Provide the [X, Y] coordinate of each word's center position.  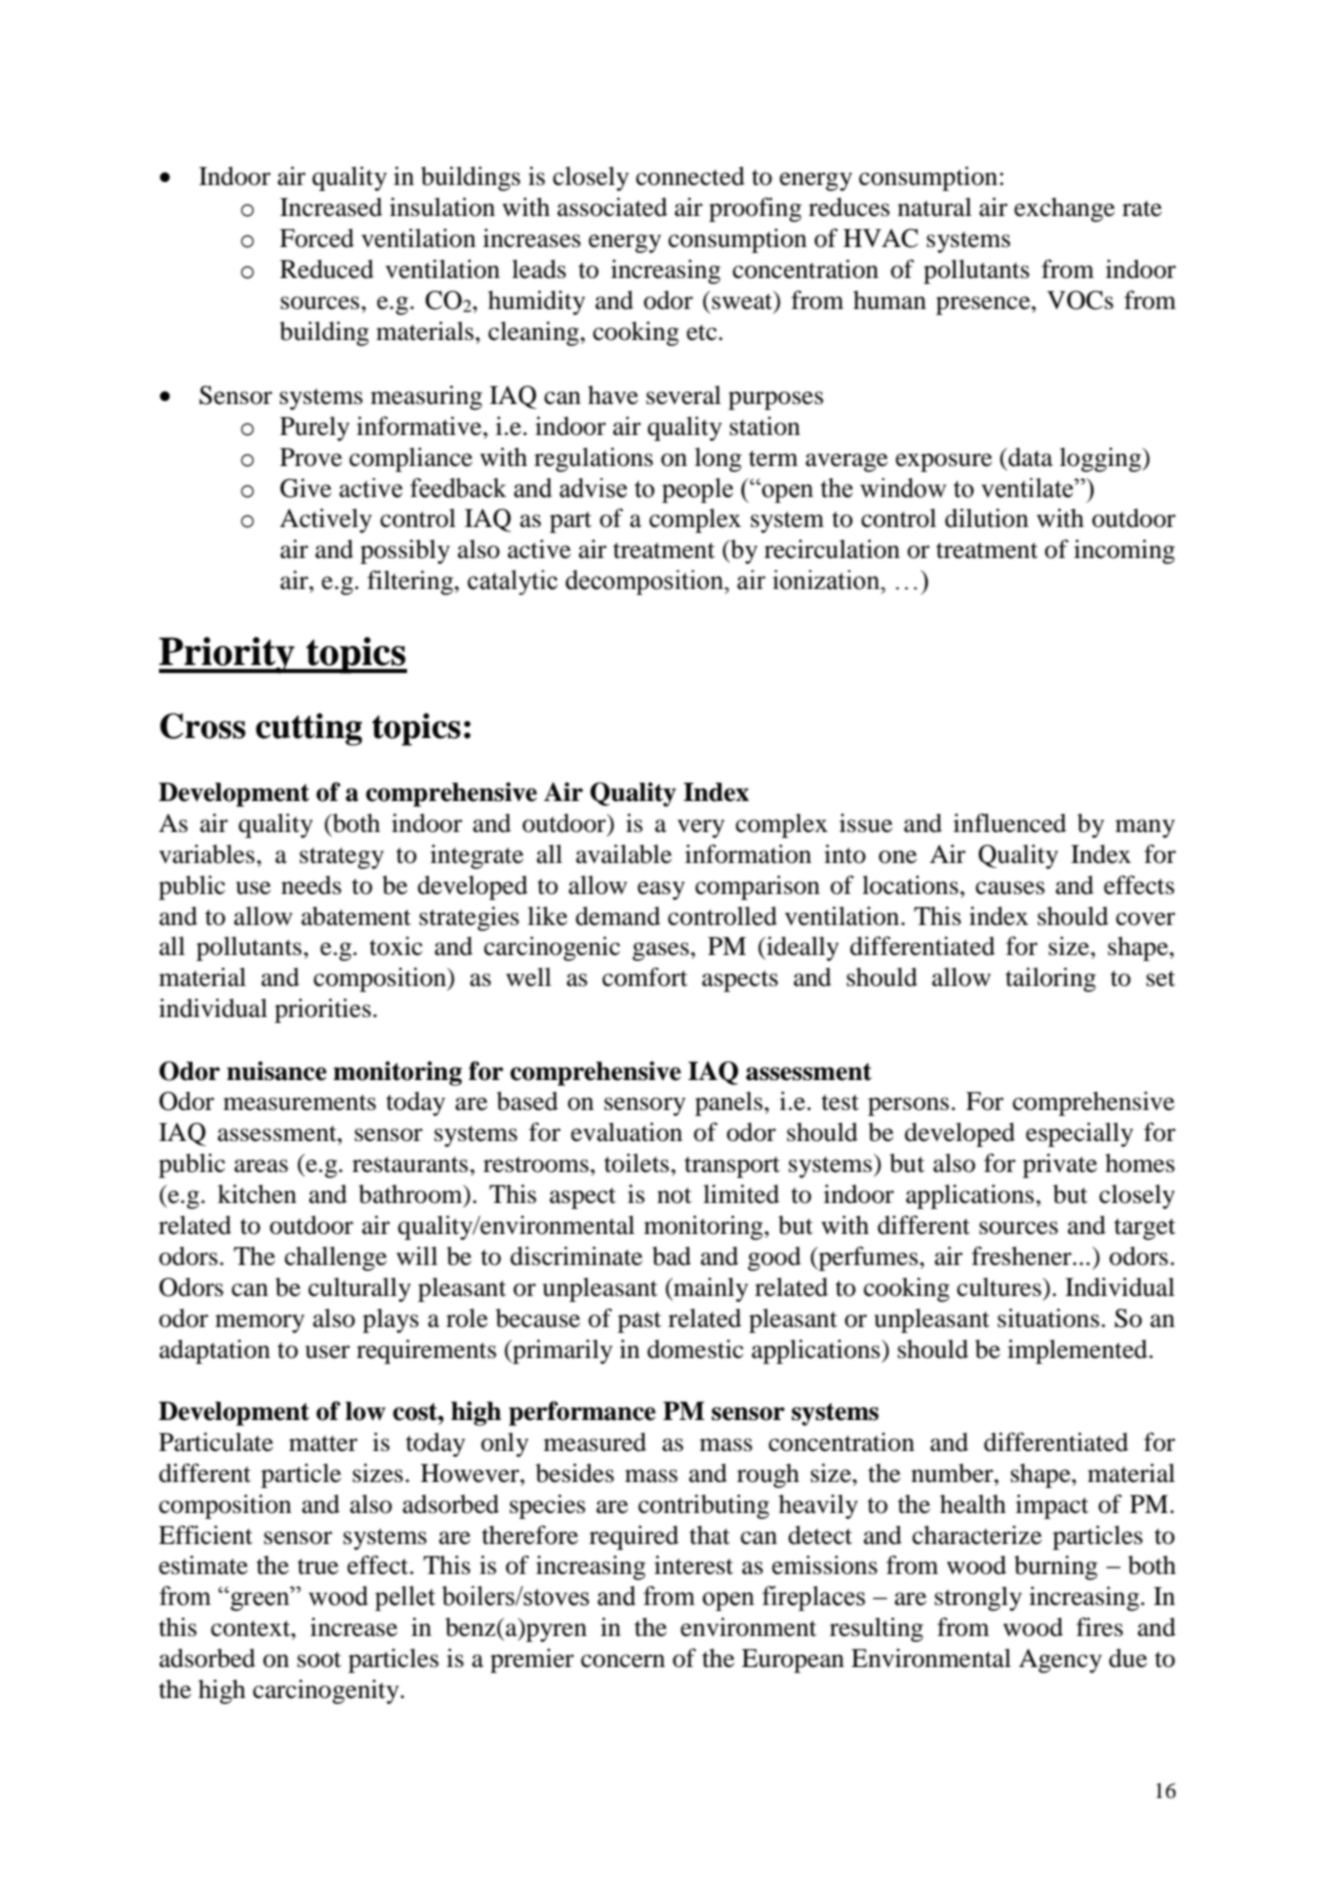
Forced [317, 238]
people [697, 490]
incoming [1124, 551]
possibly [405, 551]
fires [1099, 1627]
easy [661, 890]
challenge [336, 1258]
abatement [356, 916]
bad [671, 1256]
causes [1010, 888]
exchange [1064, 210]
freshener [1023, 1256]
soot [319, 1659]
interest [693, 1565]
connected [690, 176]
